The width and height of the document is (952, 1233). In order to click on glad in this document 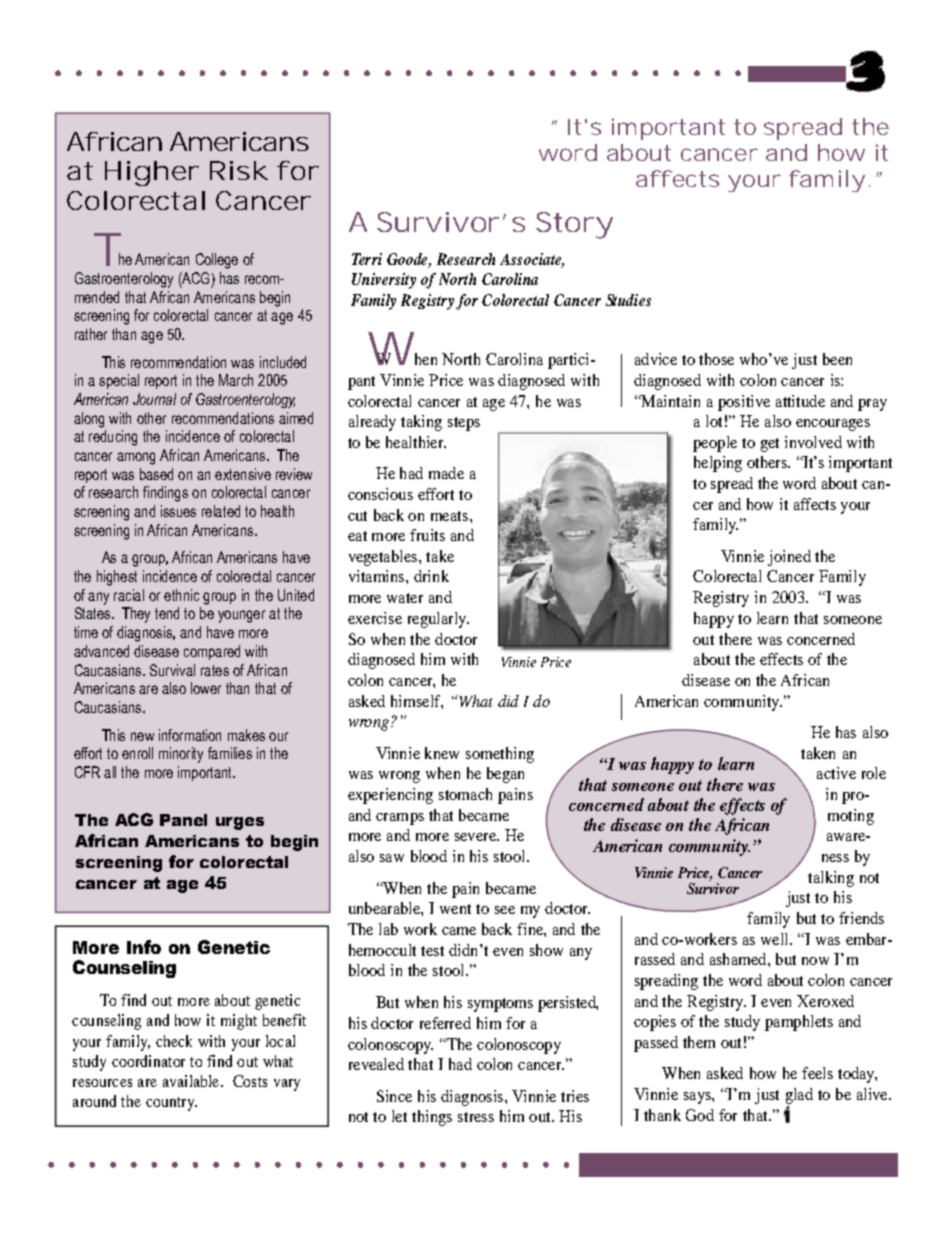, I will do `click(799, 1096)`.
